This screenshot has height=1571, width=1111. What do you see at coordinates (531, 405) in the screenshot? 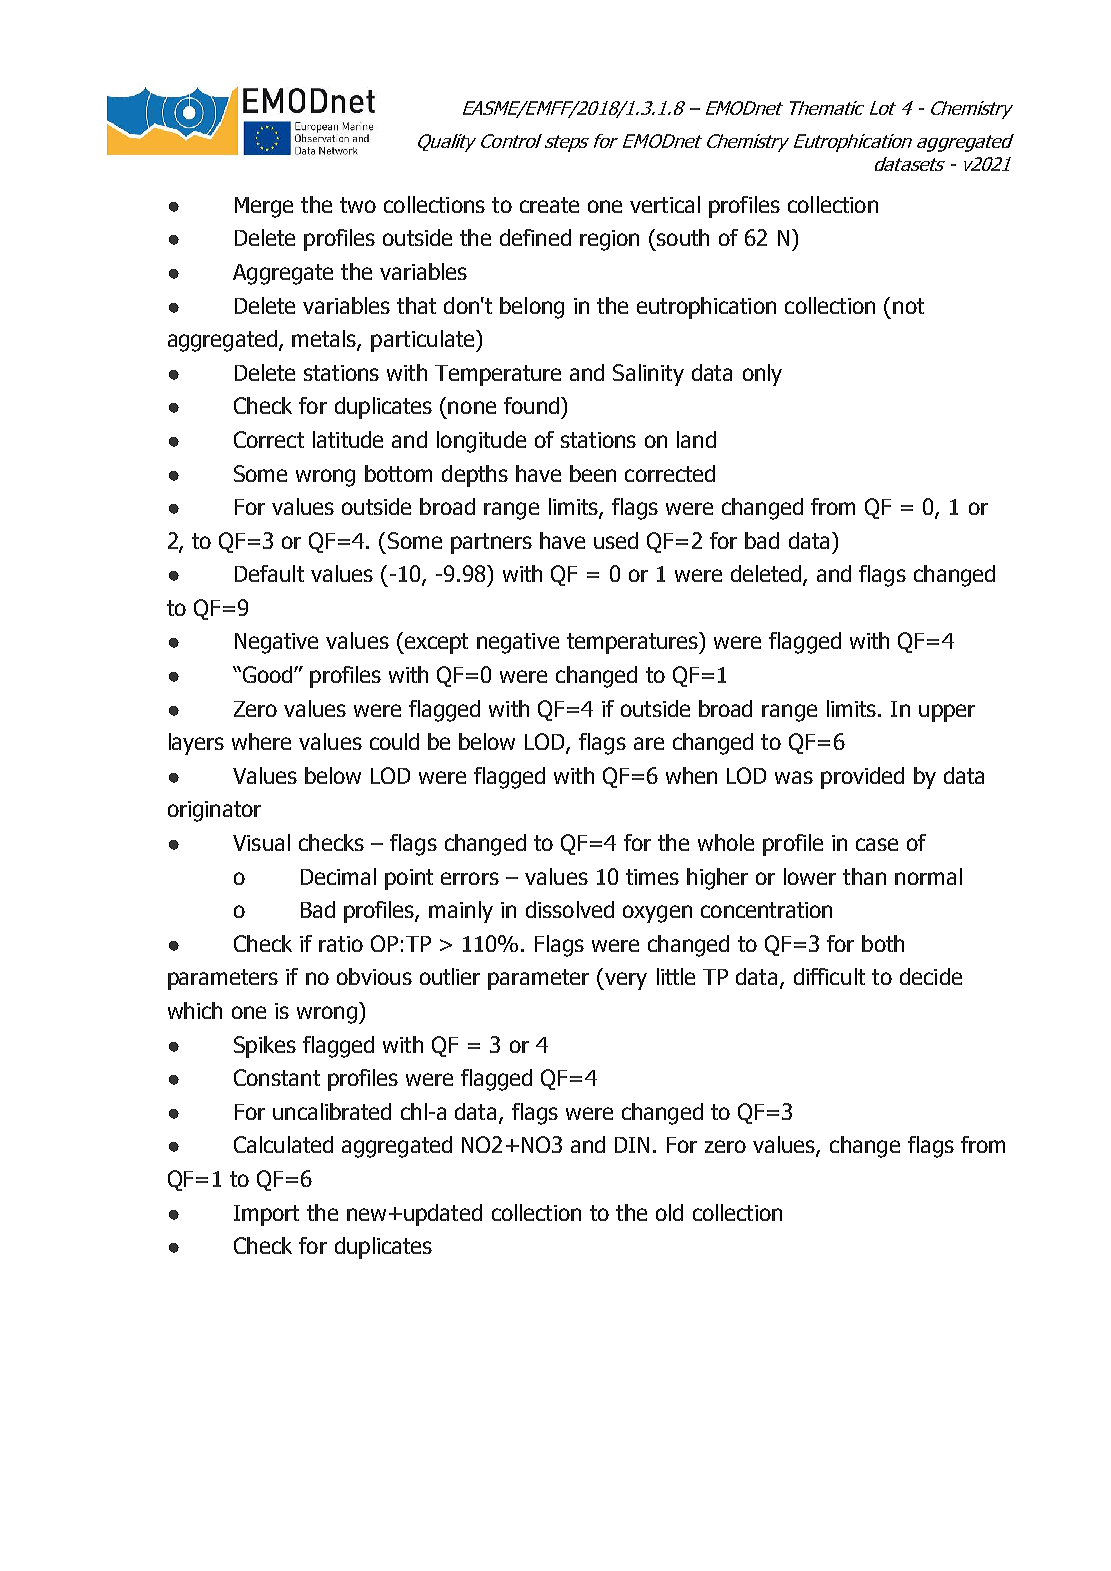
I see `found` at bounding box center [531, 405].
